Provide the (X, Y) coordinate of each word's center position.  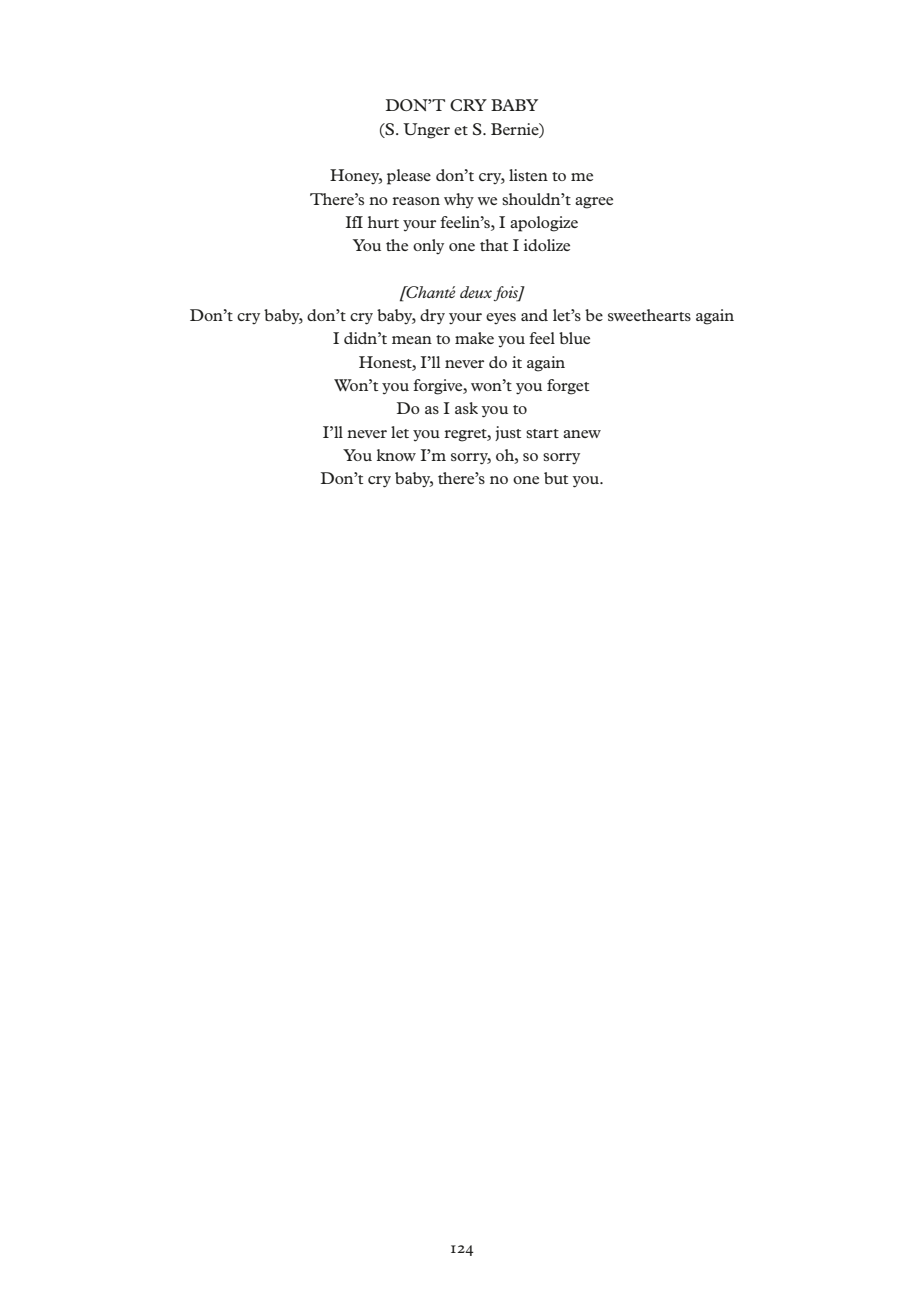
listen (528, 175)
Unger (426, 131)
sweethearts (649, 315)
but (556, 478)
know (396, 455)
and (534, 315)
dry (432, 317)
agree (594, 203)
